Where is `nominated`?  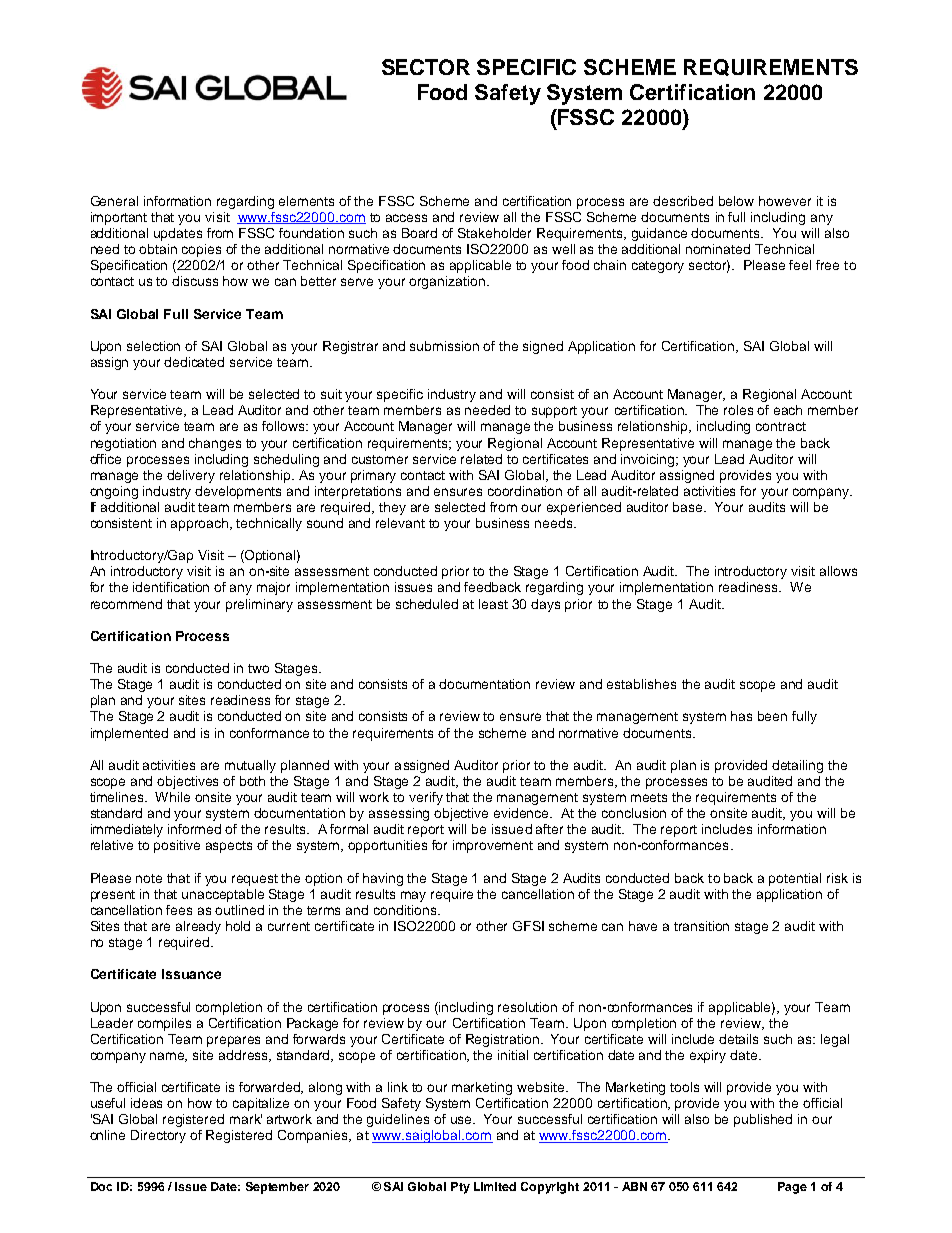
nominated is located at coordinates (718, 249).
